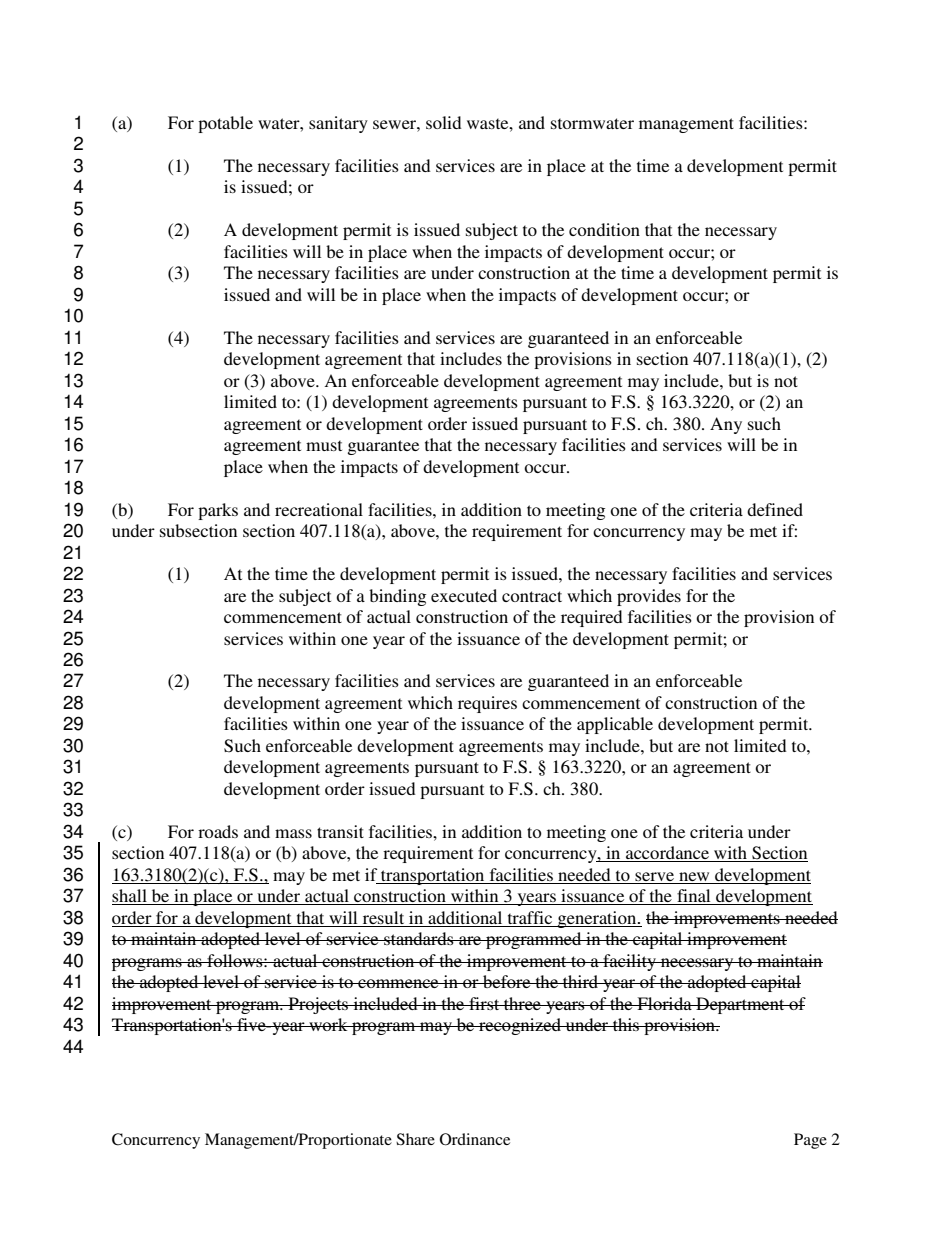 The height and width of the screenshot is (1233, 952). What do you see at coordinates (475, 1139) in the screenshot?
I see `Ordinance` at bounding box center [475, 1139].
